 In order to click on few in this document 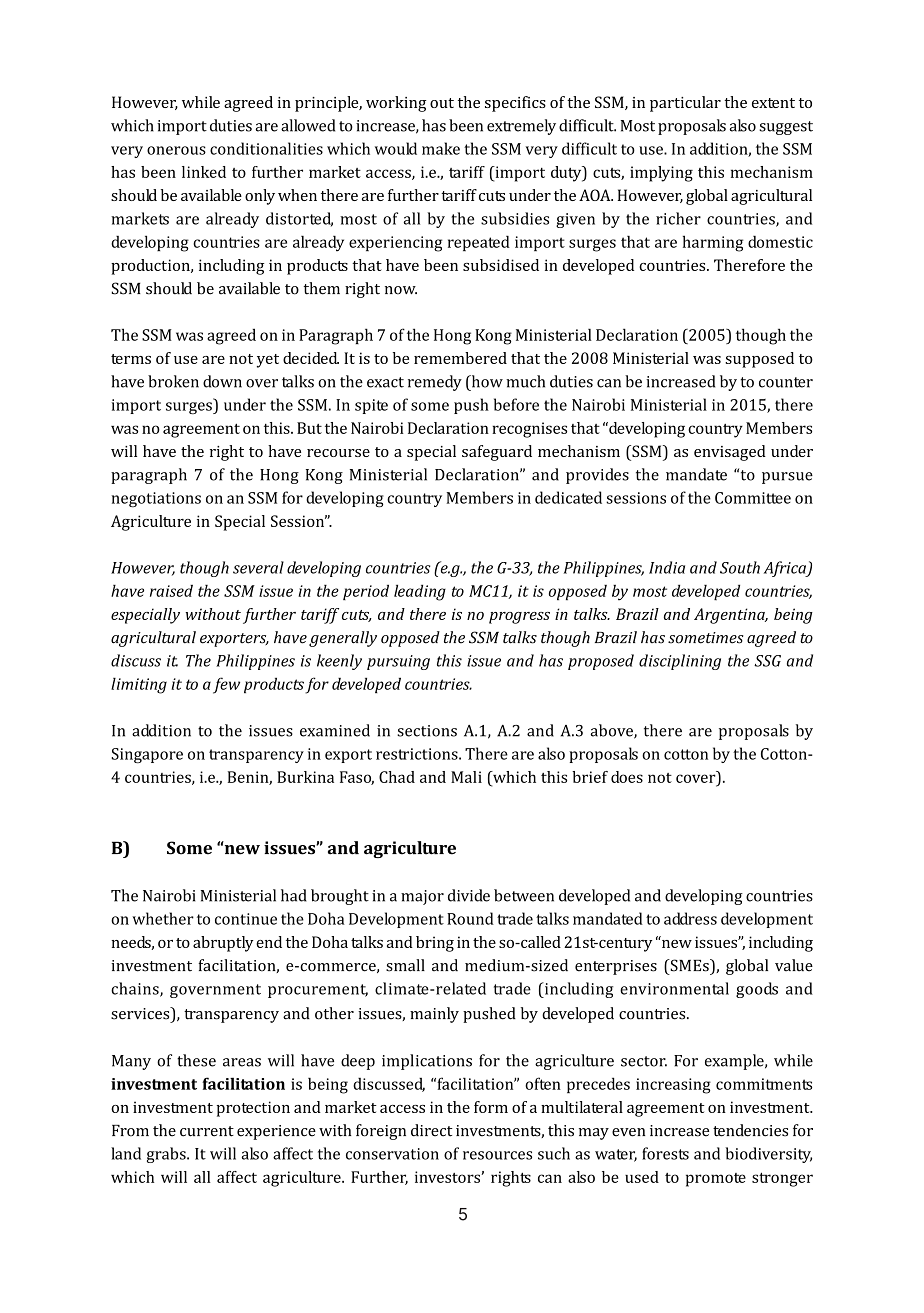, I will do `click(226, 685)`.
